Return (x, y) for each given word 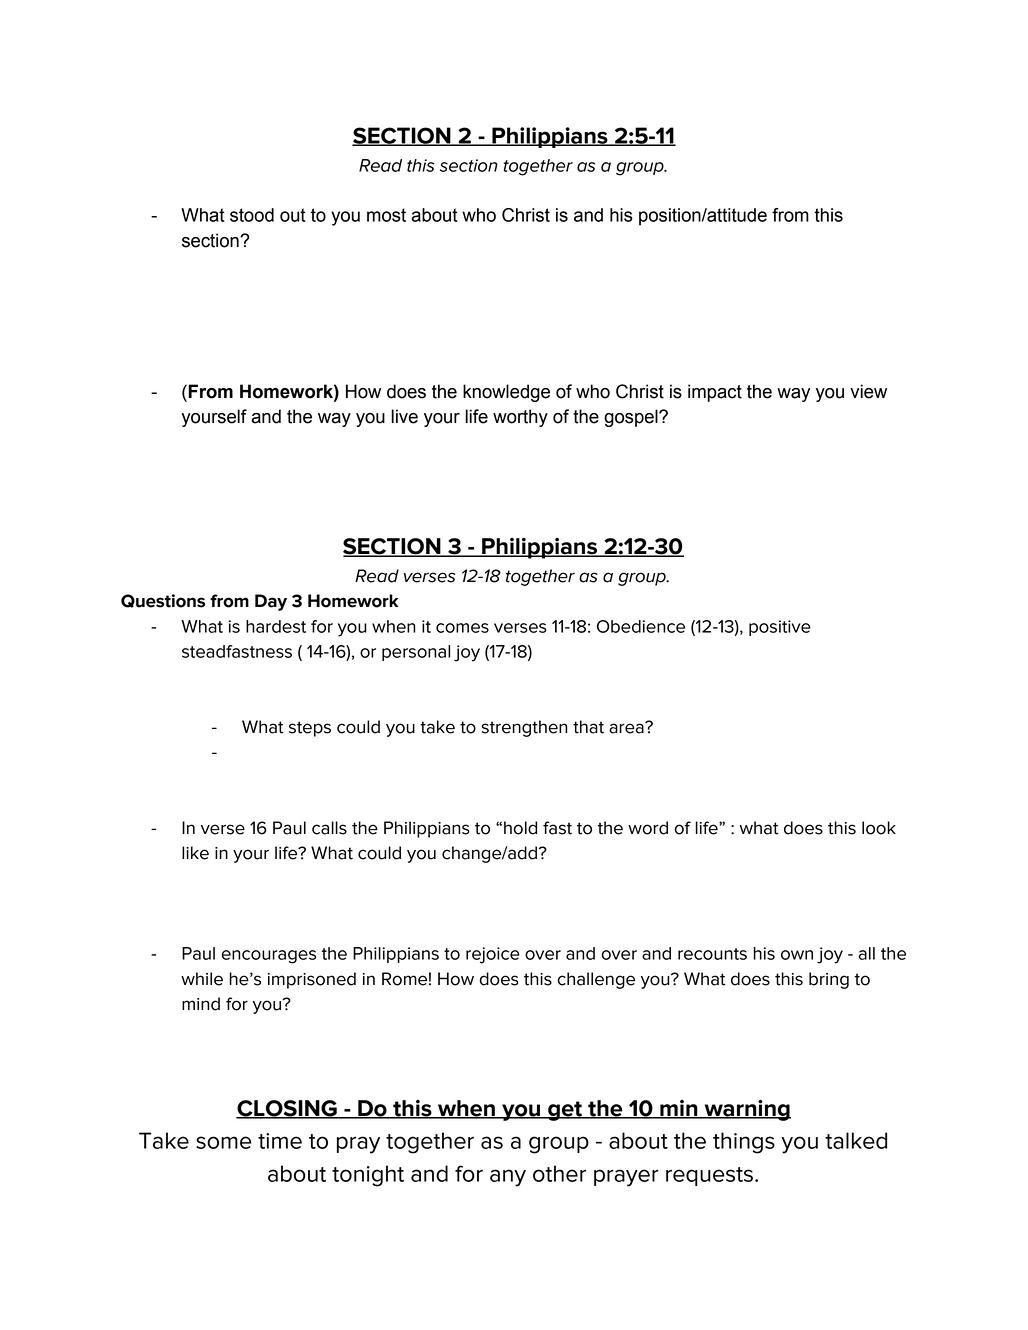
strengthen (524, 728)
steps (310, 729)
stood (252, 215)
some (224, 1142)
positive (780, 628)
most (386, 215)
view (868, 391)
